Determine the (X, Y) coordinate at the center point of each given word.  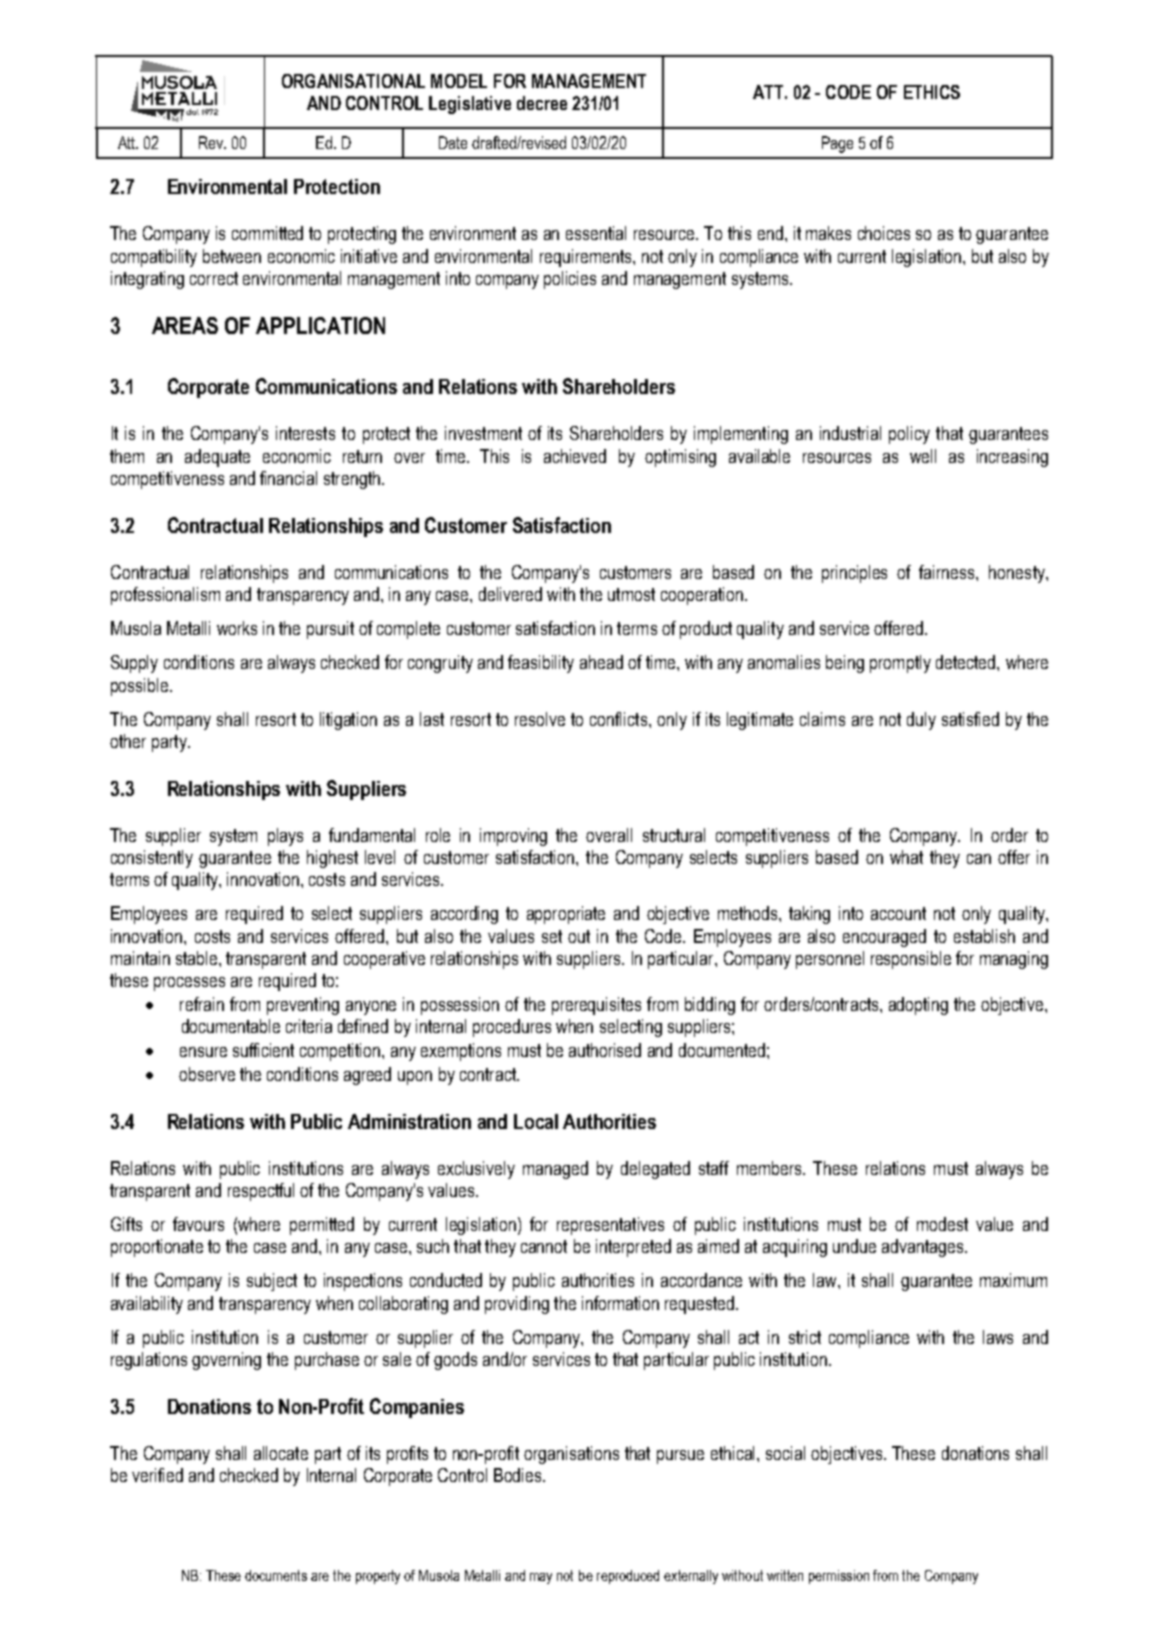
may (541, 1578)
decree (542, 103)
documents (276, 1575)
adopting (918, 1006)
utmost (631, 594)
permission (839, 1577)
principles (854, 574)
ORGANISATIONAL (353, 81)
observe (207, 1074)
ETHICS (932, 92)
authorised (605, 1050)
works (237, 628)
